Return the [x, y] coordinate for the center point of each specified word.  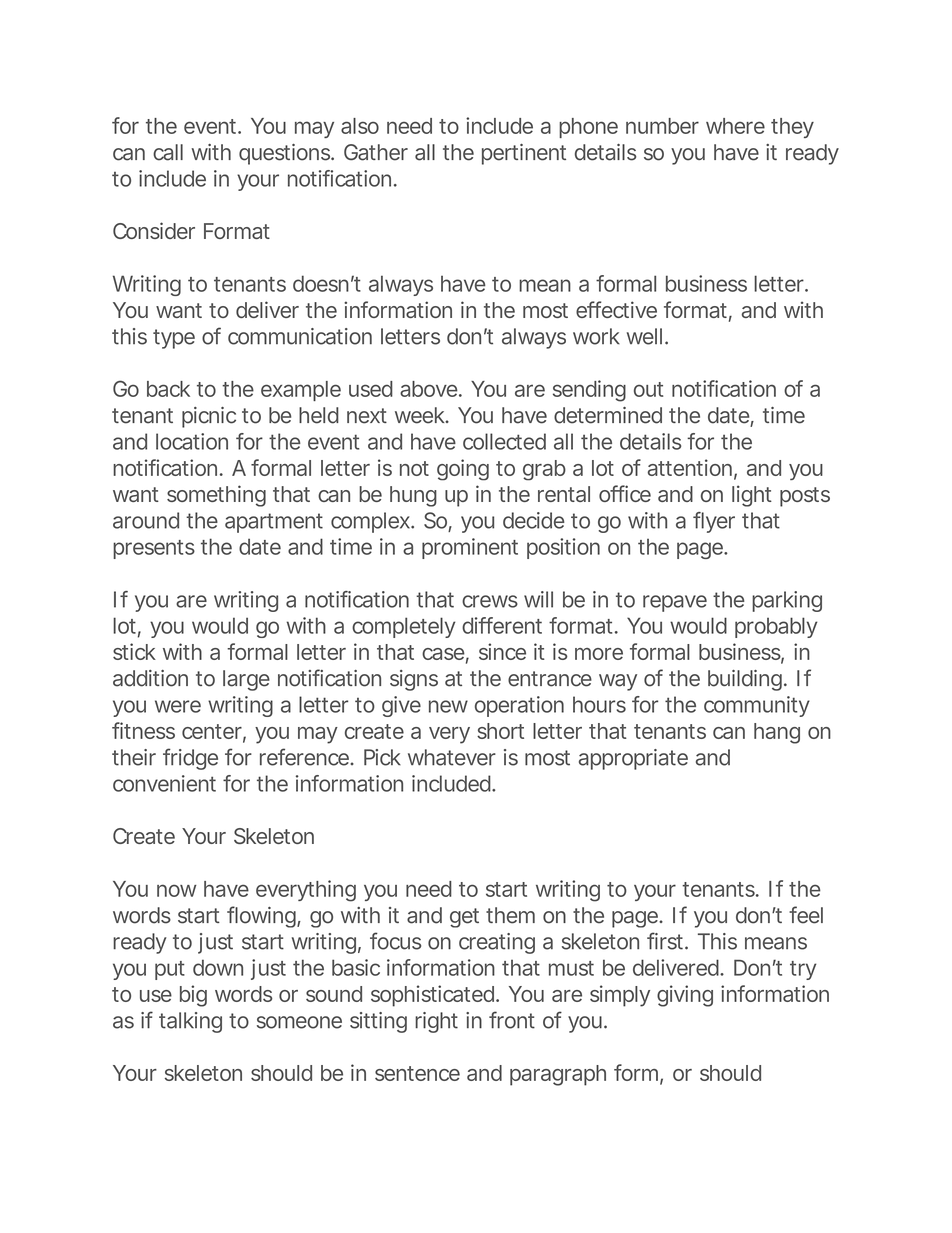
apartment [274, 523]
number [662, 126]
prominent [470, 548]
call [168, 152]
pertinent [524, 154]
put [170, 970]
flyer [714, 522]
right [436, 1022]
